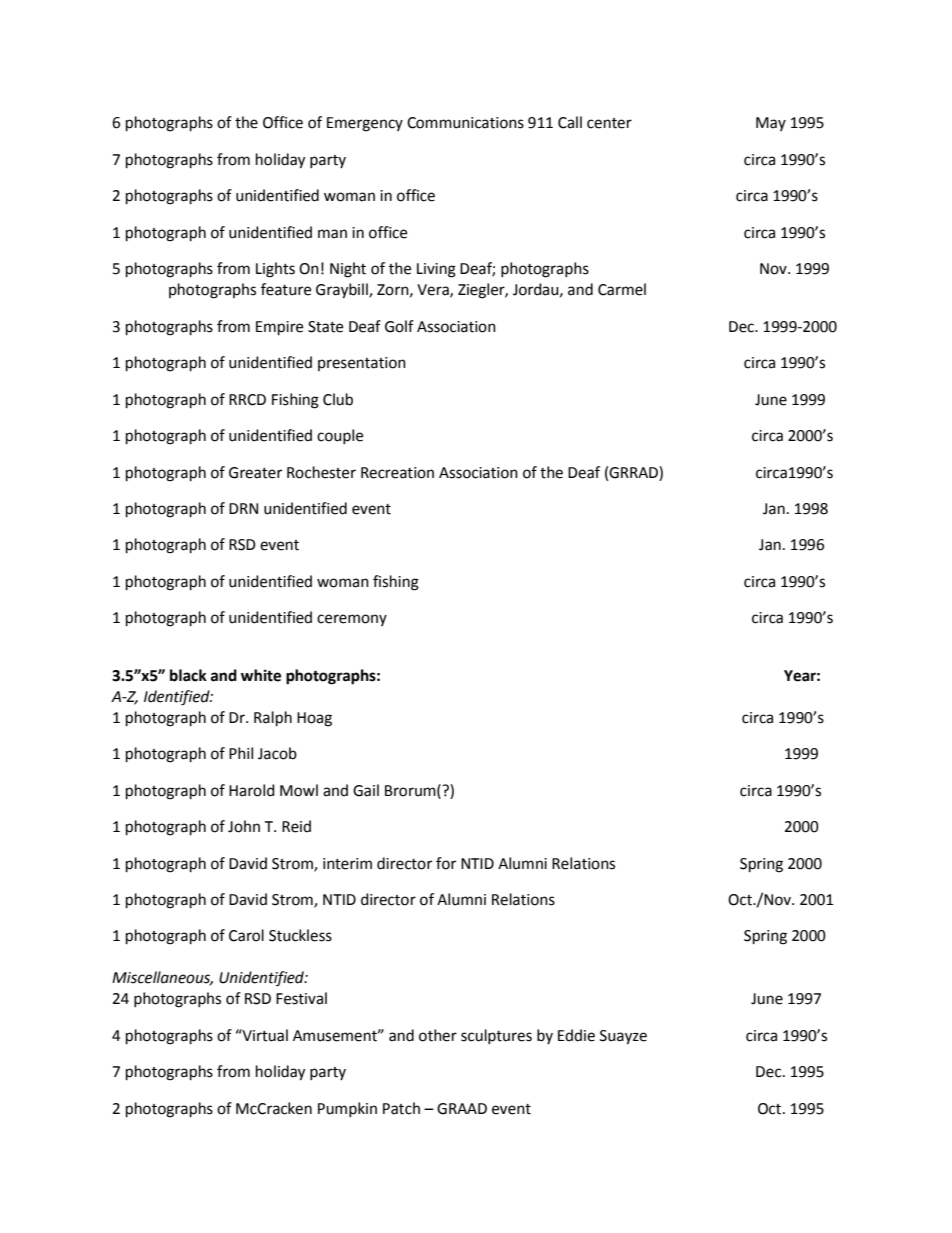 The image size is (952, 1233). I want to click on Gail, so click(366, 790).
